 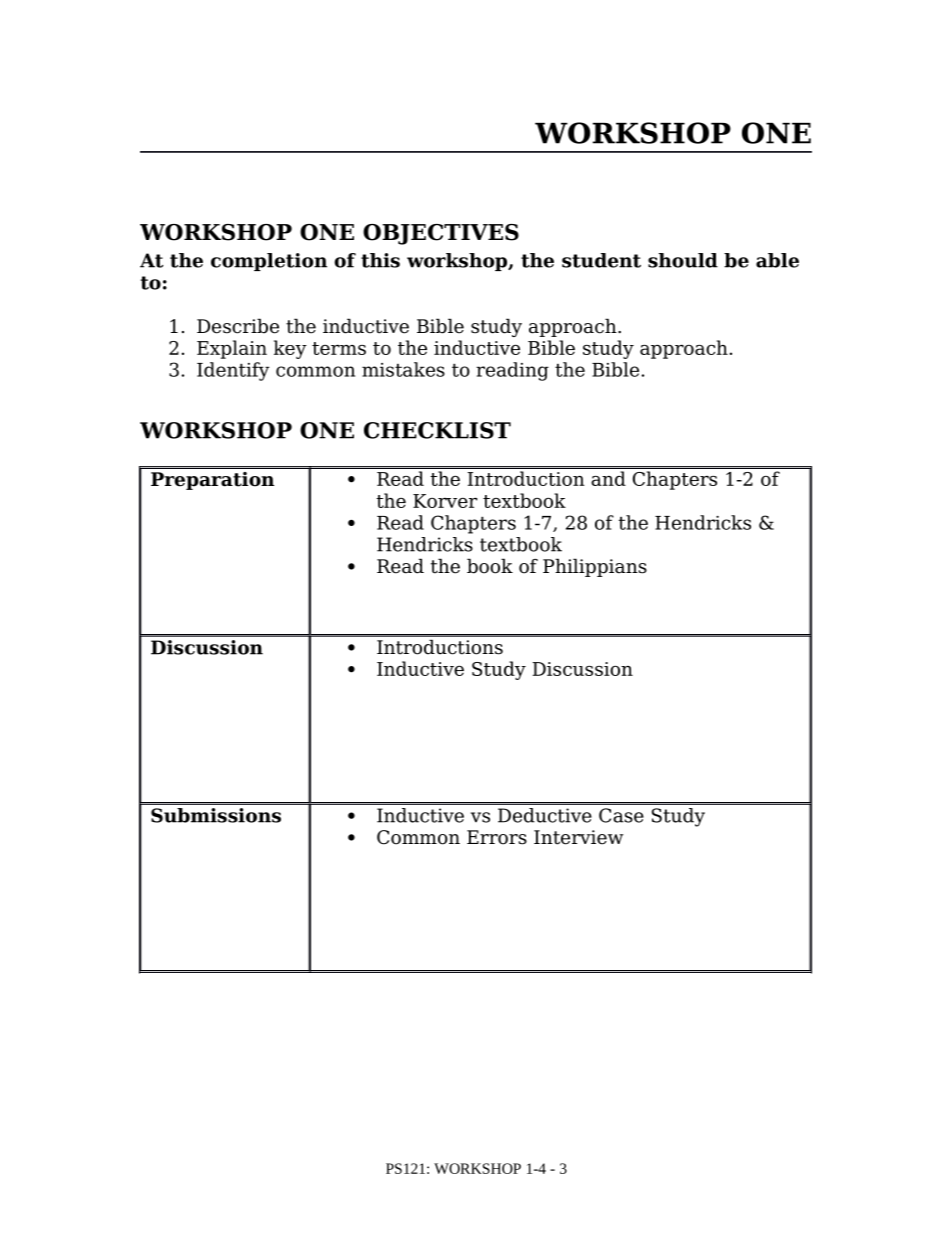 I want to click on Submissions, so click(x=216, y=815).
